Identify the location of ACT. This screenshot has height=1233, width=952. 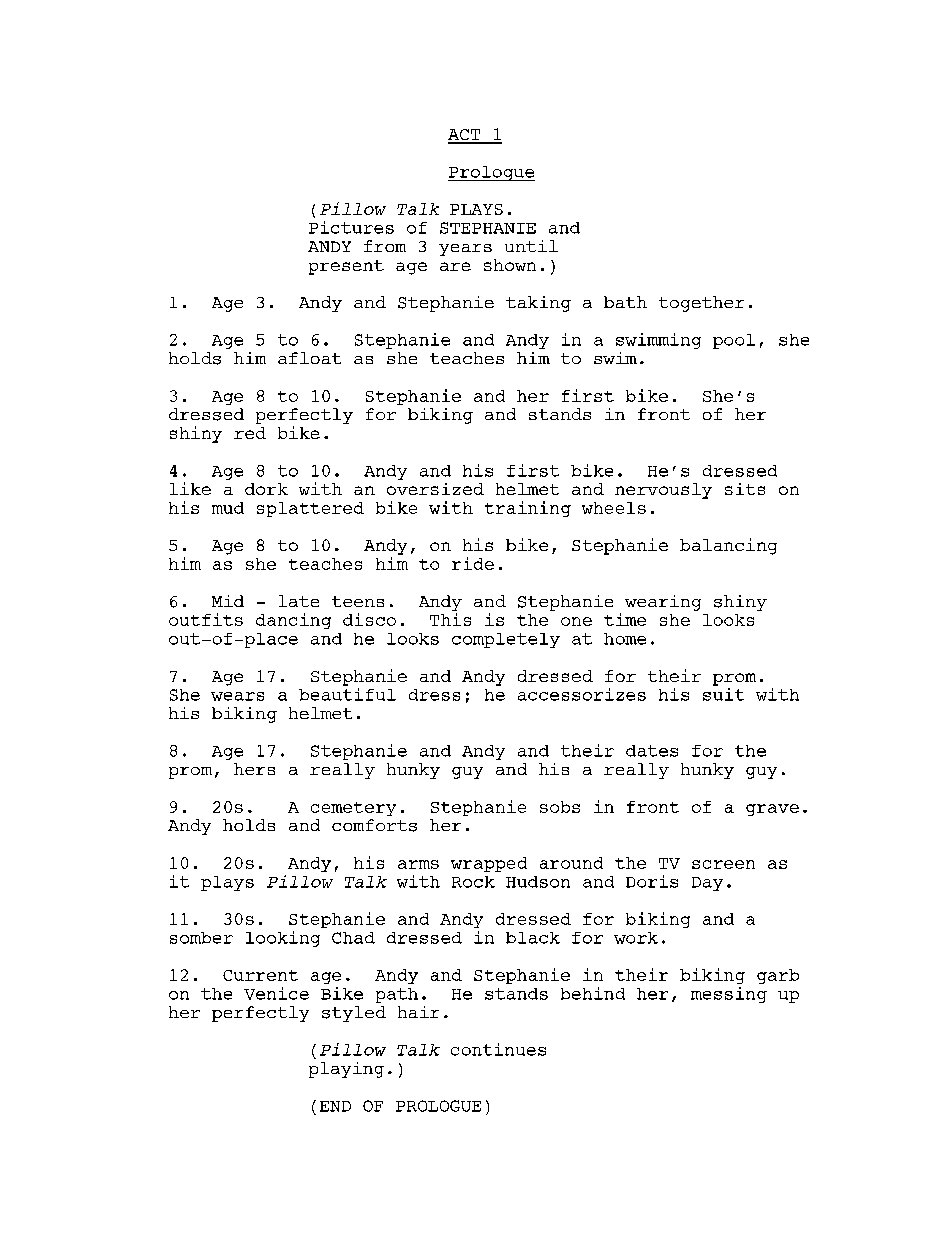
(465, 136).
